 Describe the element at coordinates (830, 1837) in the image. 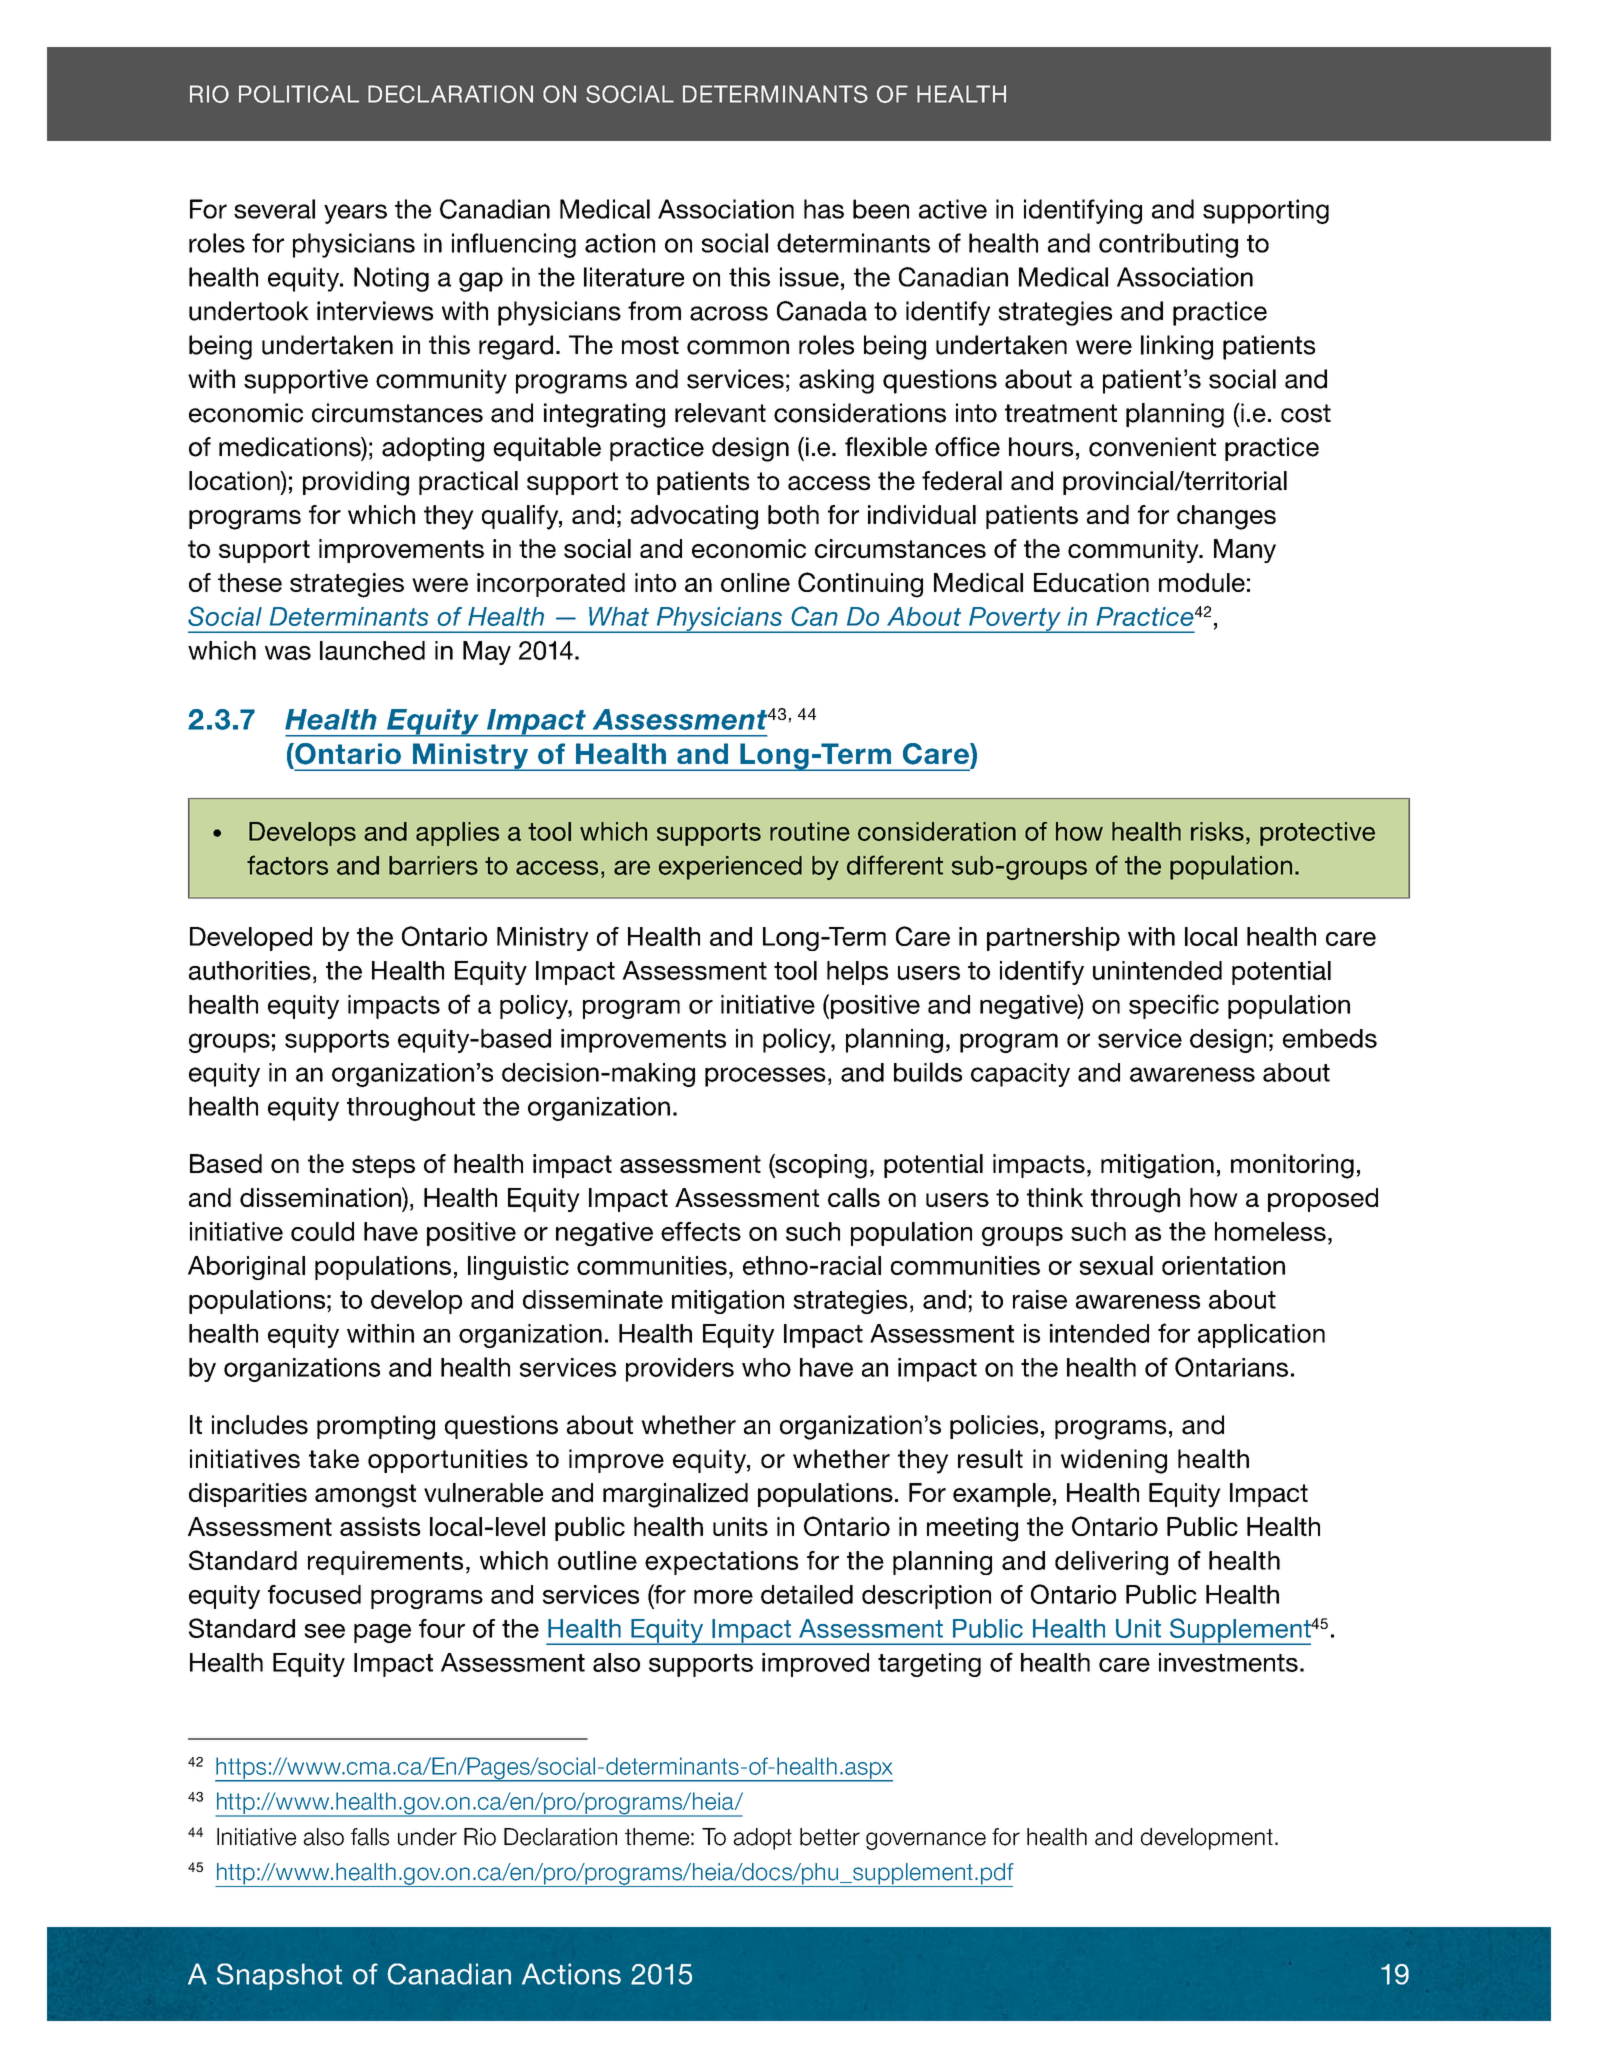

I see `better` at that location.
